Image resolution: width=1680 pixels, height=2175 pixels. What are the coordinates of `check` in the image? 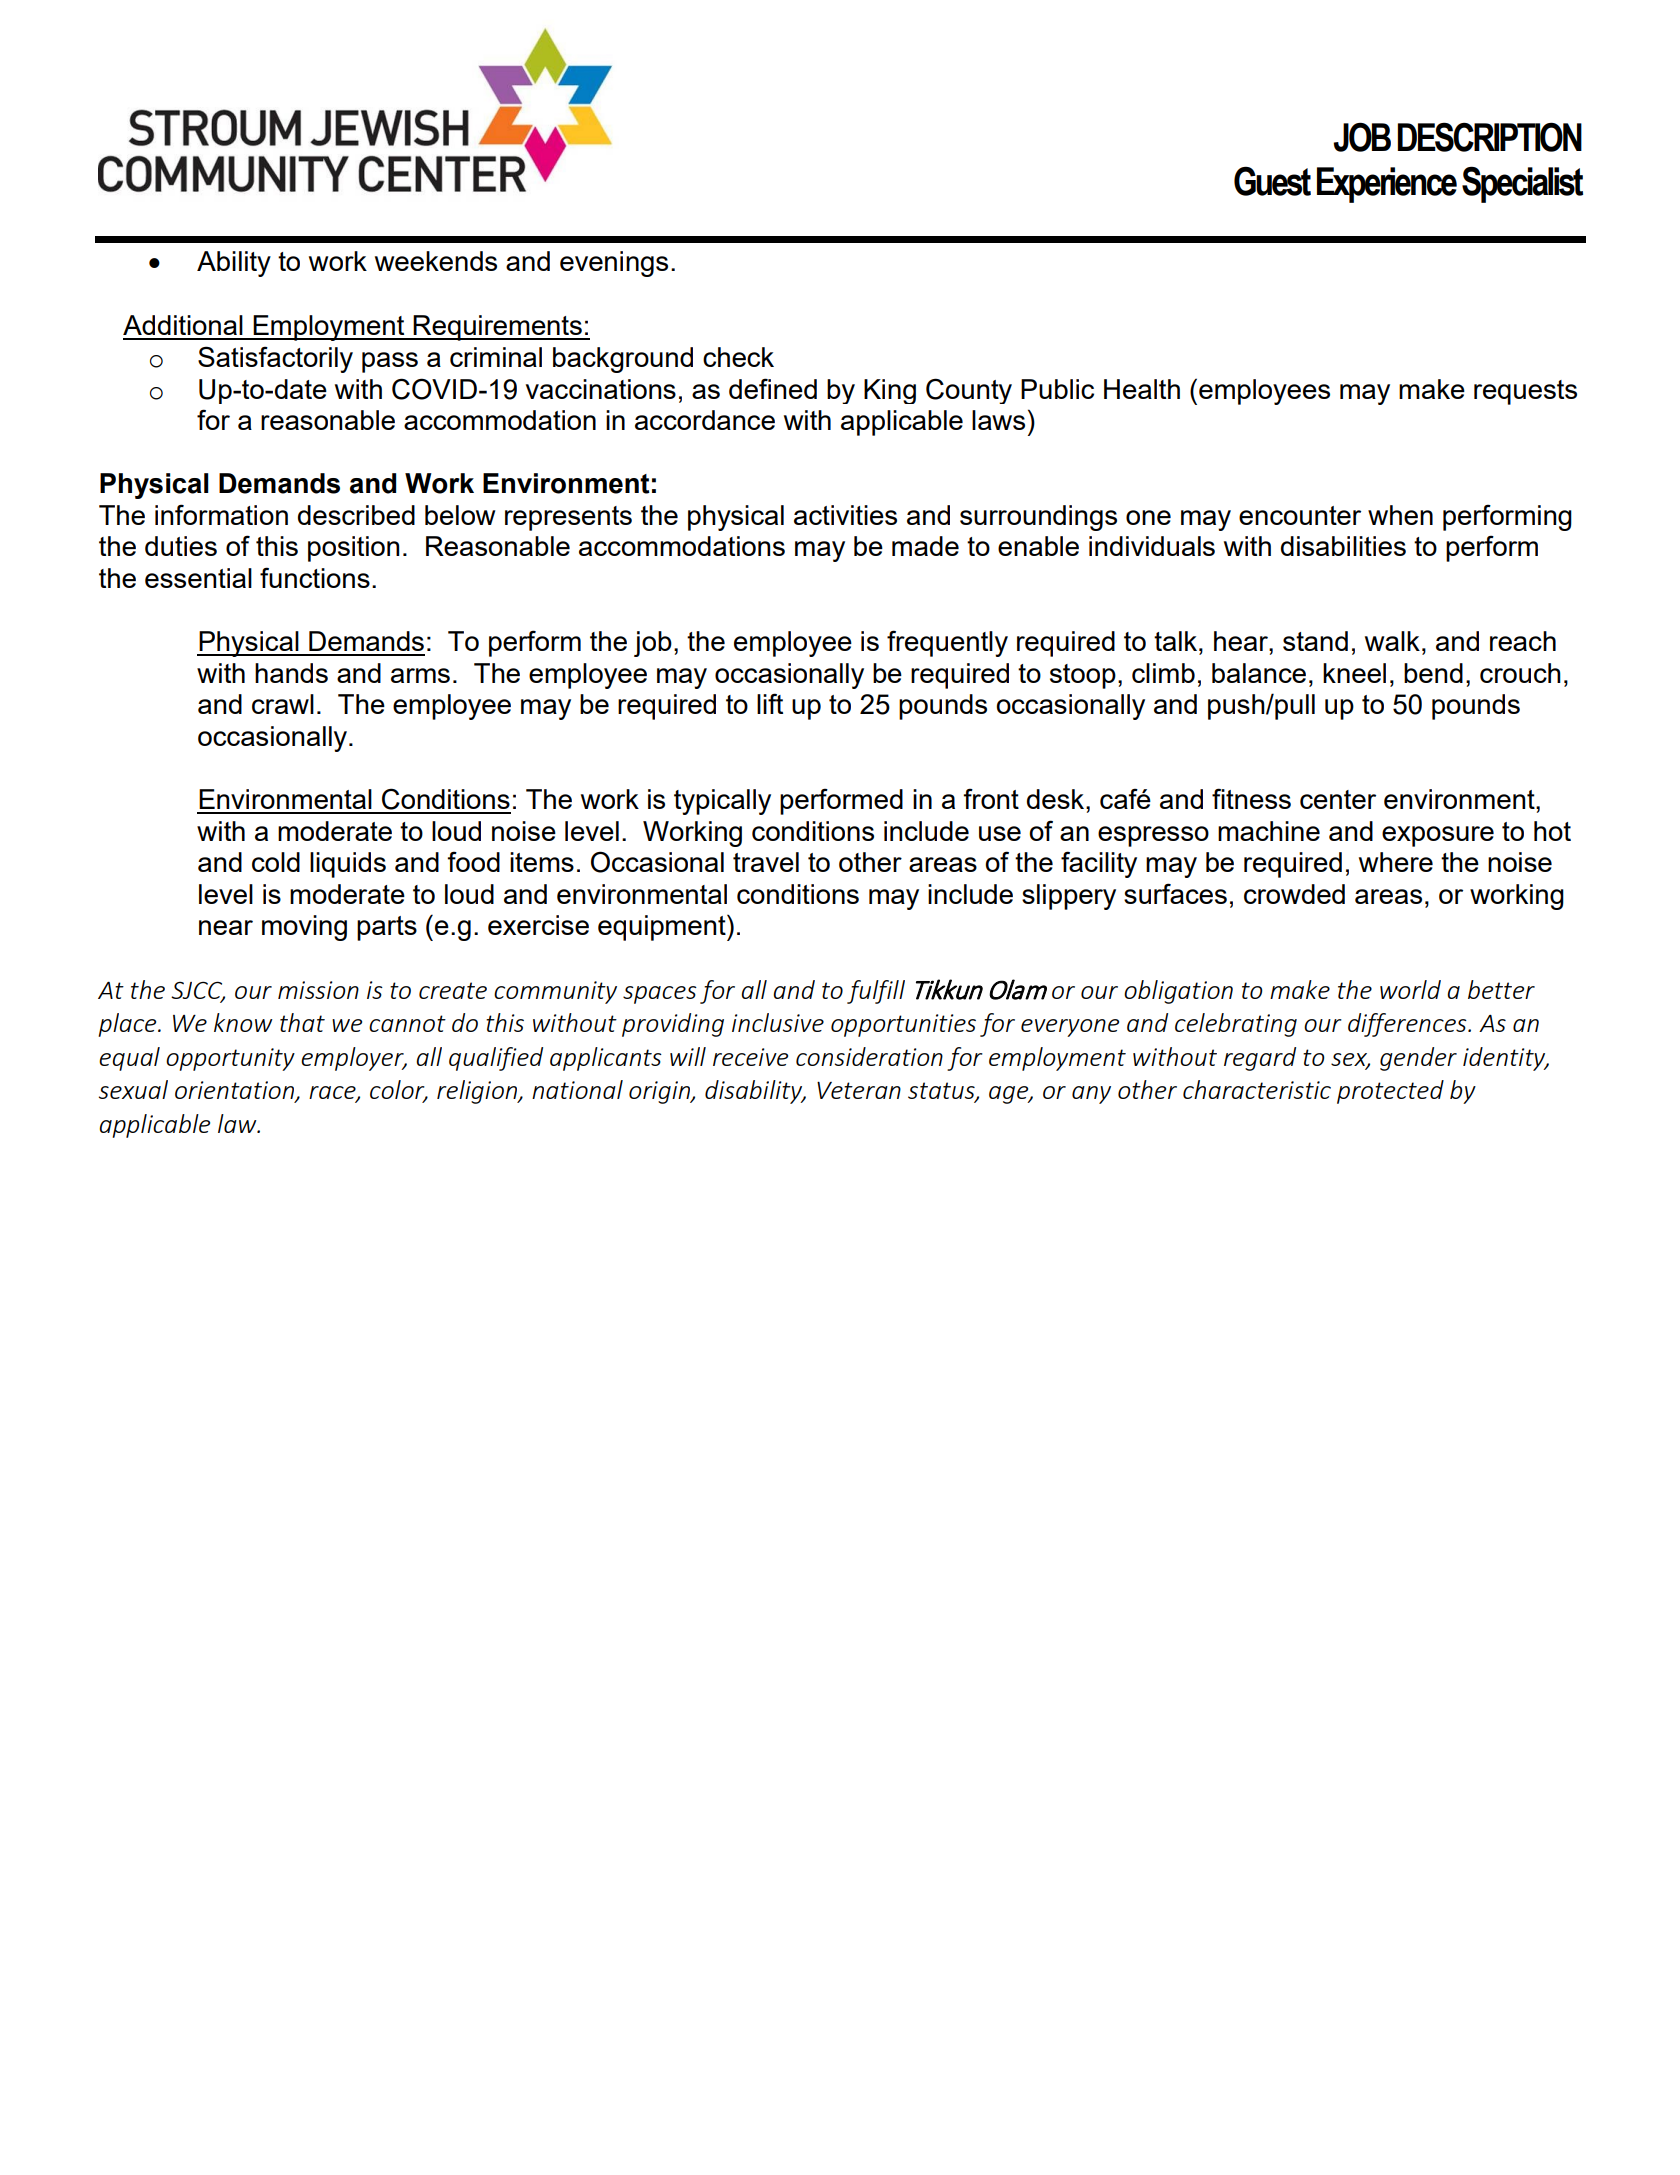 It's located at (738, 357).
